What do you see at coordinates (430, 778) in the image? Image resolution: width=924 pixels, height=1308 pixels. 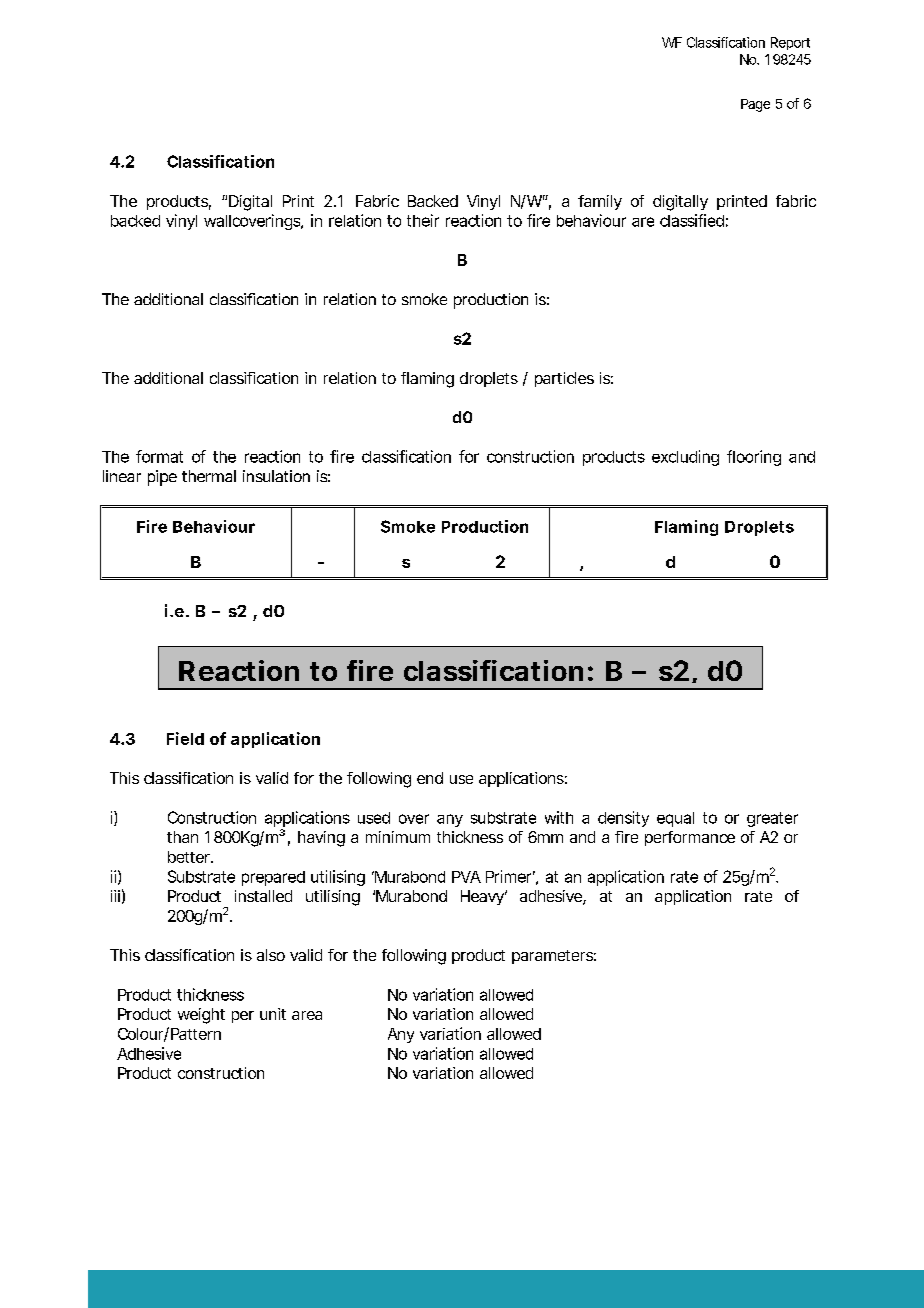 I see `end` at bounding box center [430, 778].
